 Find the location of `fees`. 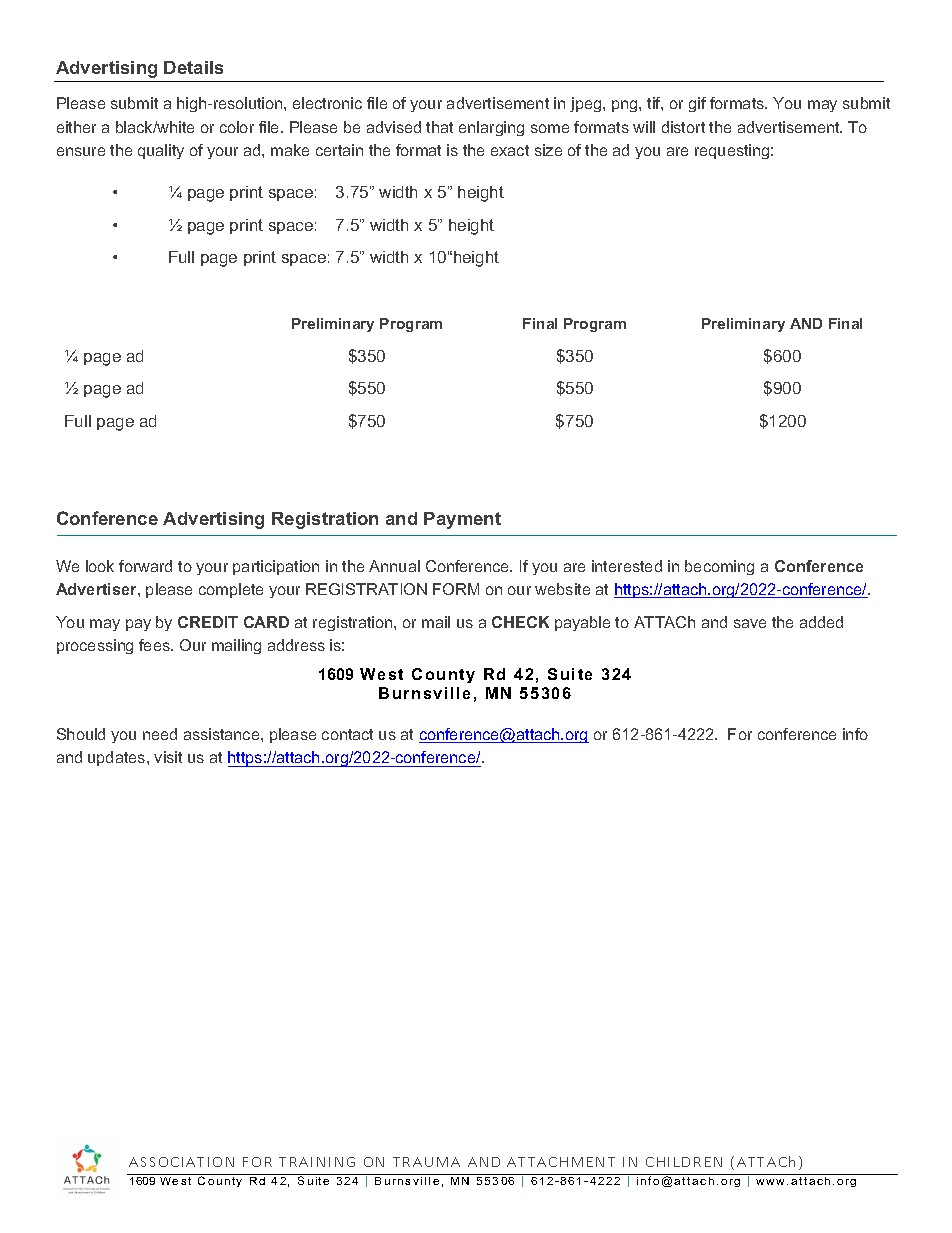

fees is located at coordinates (155, 645).
